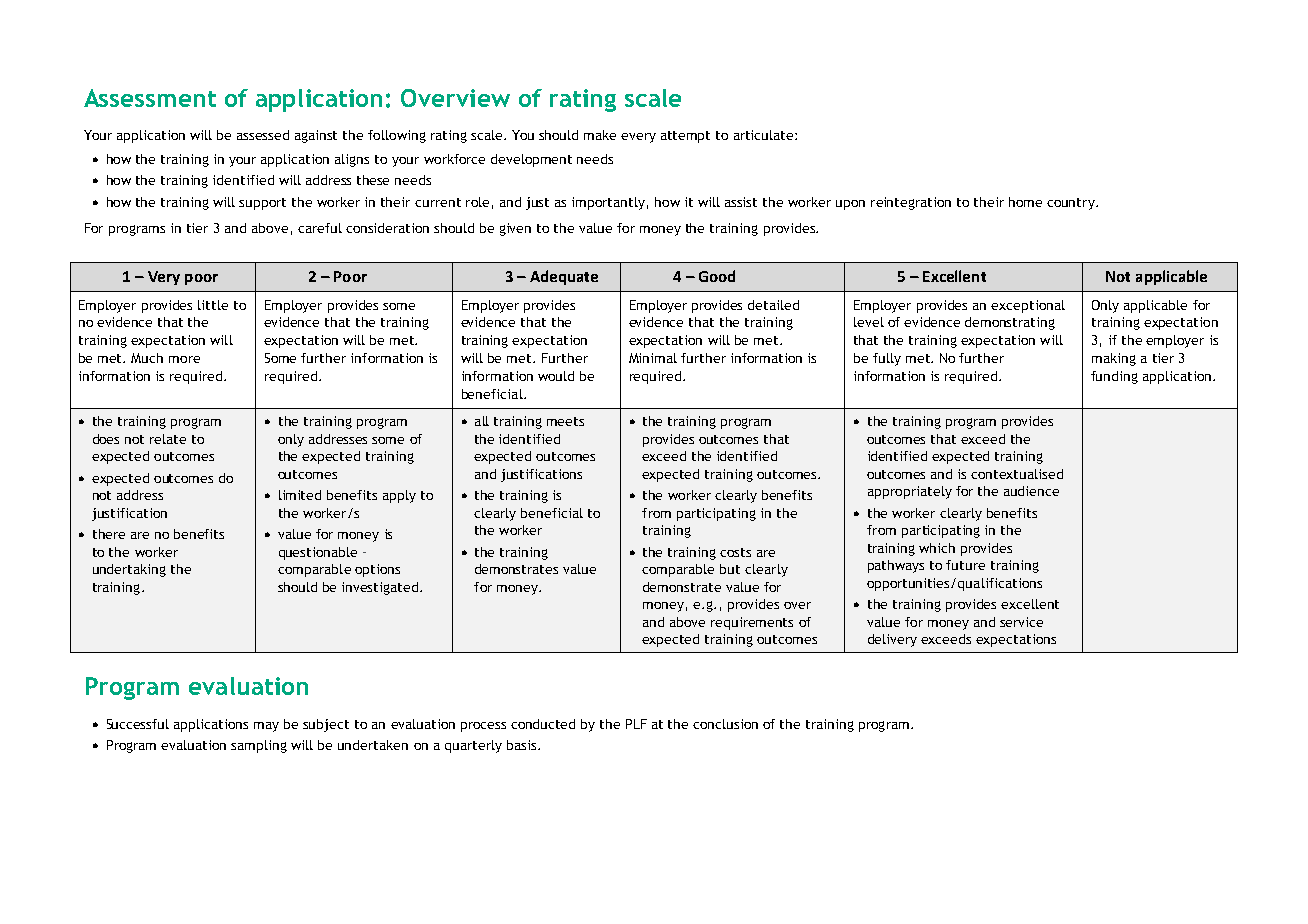 The image size is (1308, 924). Describe the element at coordinates (600, 135) in the document. I see `make` at that location.
